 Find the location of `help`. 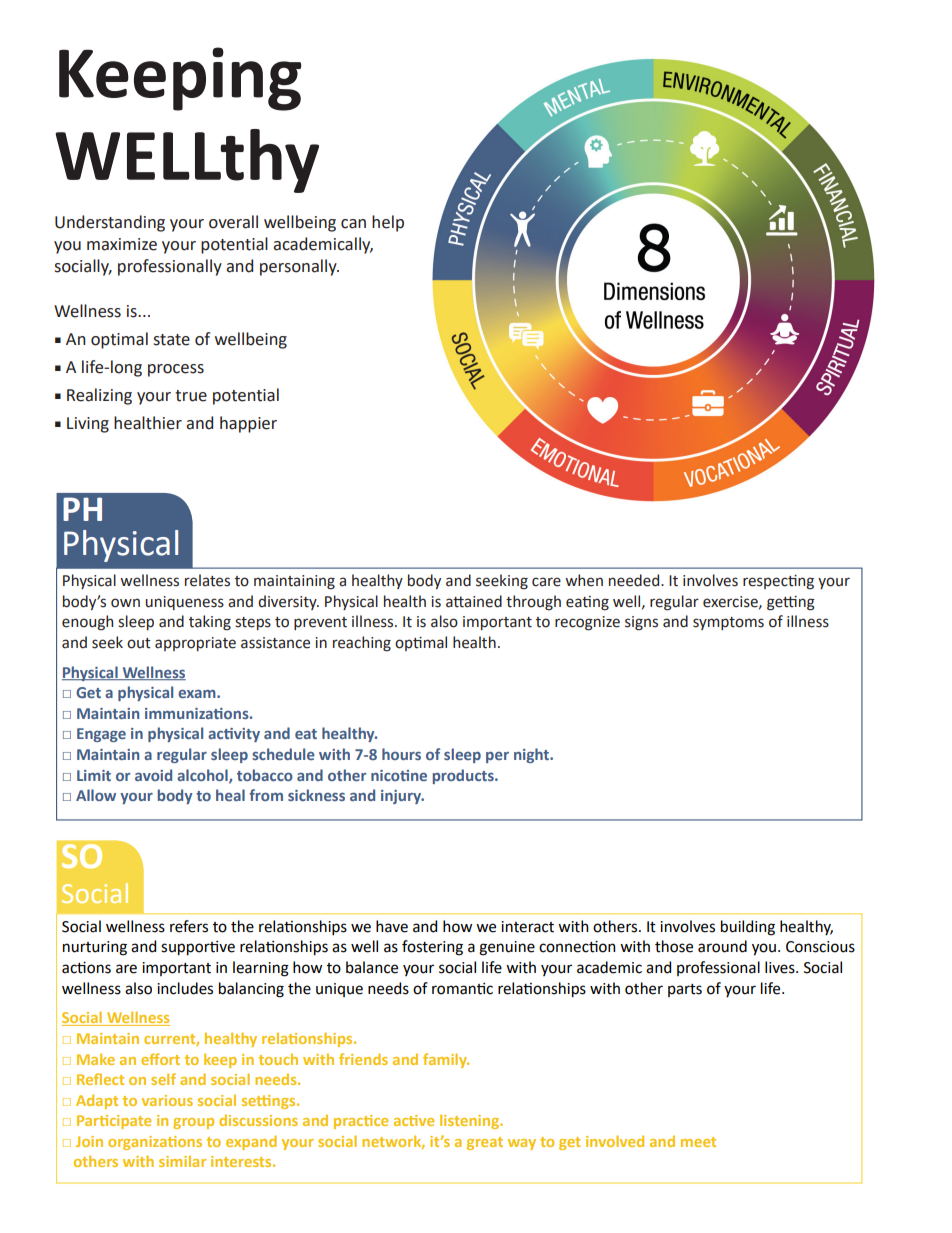

help is located at coordinates (388, 223).
